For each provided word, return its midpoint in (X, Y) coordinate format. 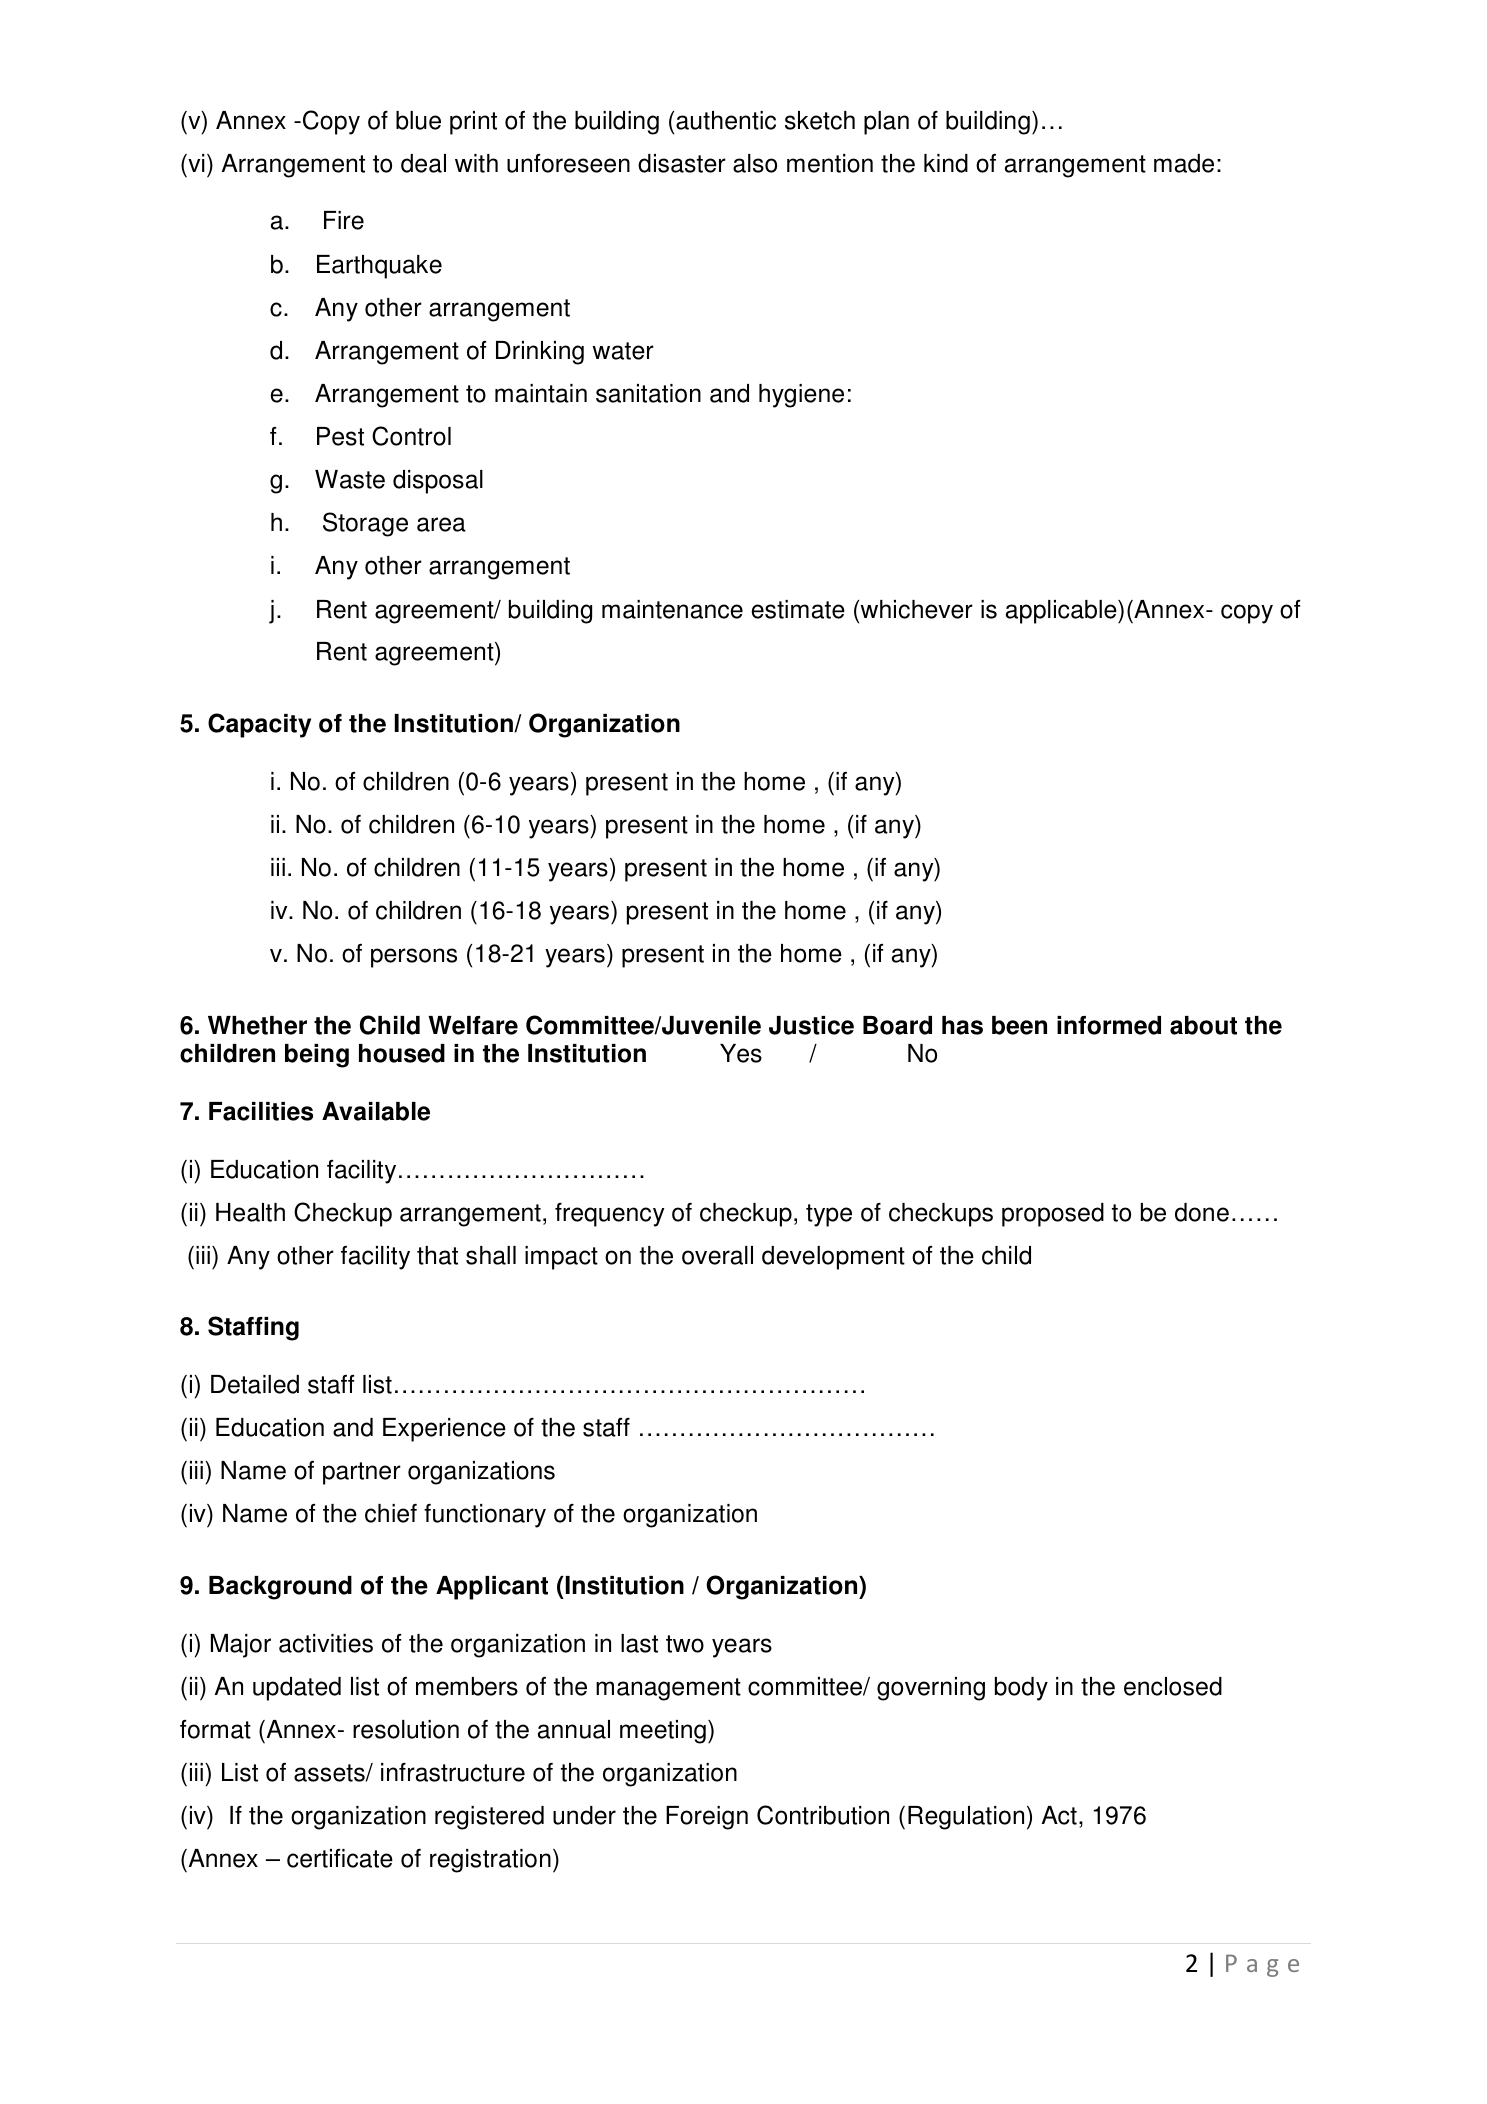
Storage (365, 524)
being (317, 1056)
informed (1109, 1025)
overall (717, 1255)
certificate (340, 1858)
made (1184, 163)
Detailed (255, 1384)
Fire (344, 220)
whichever (915, 609)
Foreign (707, 1818)
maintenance (672, 609)
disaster (682, 163)
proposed (1053, 1215)
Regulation (966, 1818)
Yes (741, 1053)
